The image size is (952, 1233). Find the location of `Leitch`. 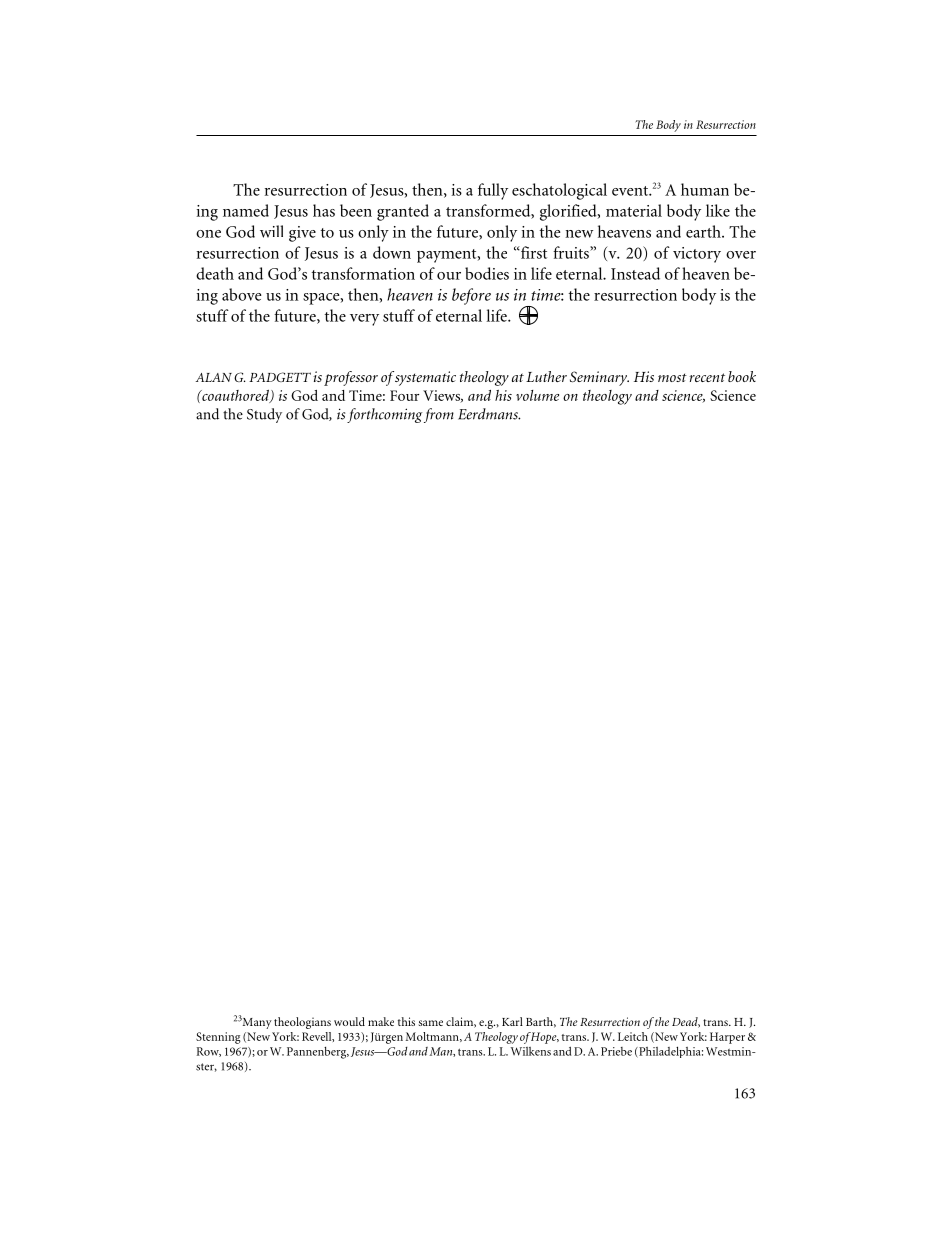

Leitch is located at coordinates (633, 1036).
